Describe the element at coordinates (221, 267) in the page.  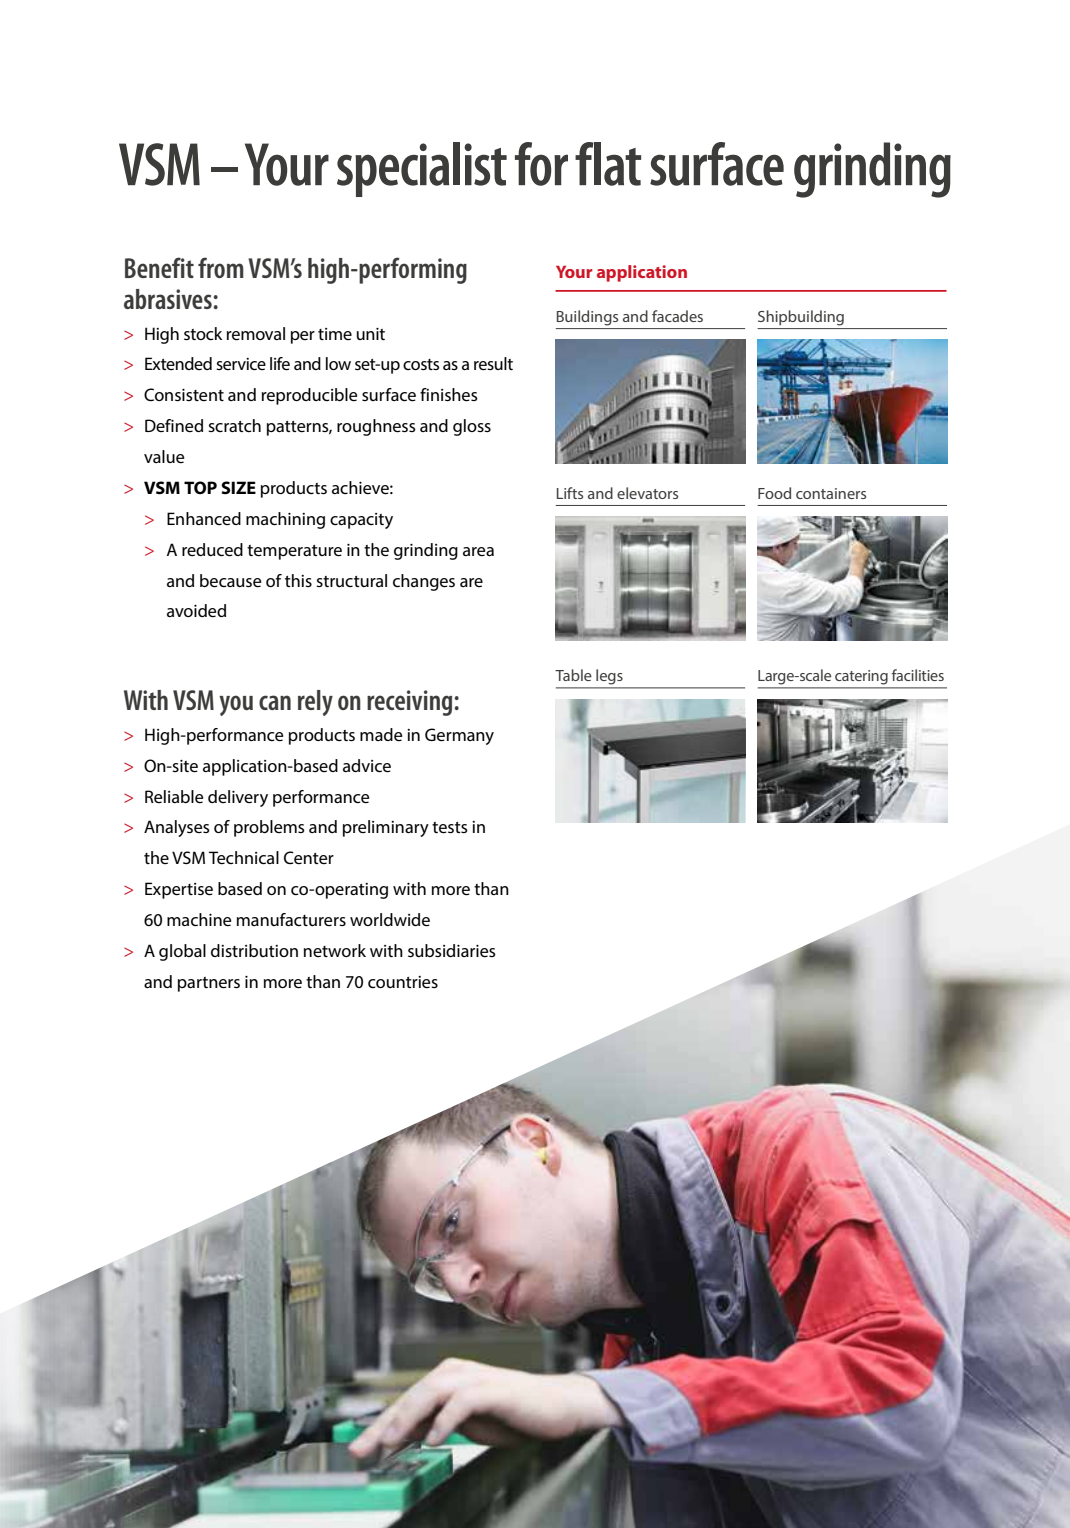
I see `from` at that location.
